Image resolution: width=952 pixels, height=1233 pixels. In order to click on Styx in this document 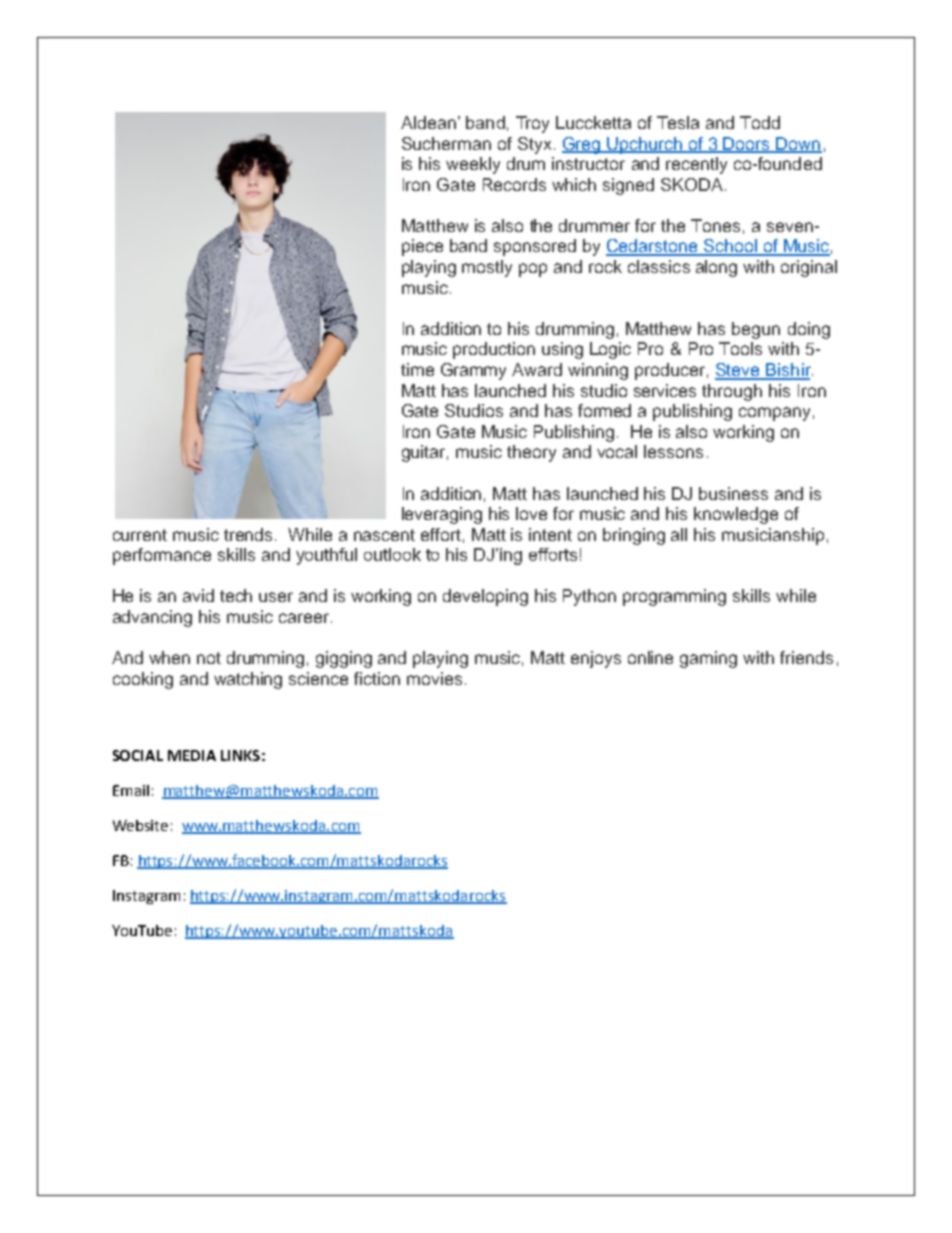, I will do `click(534, 145)`.
